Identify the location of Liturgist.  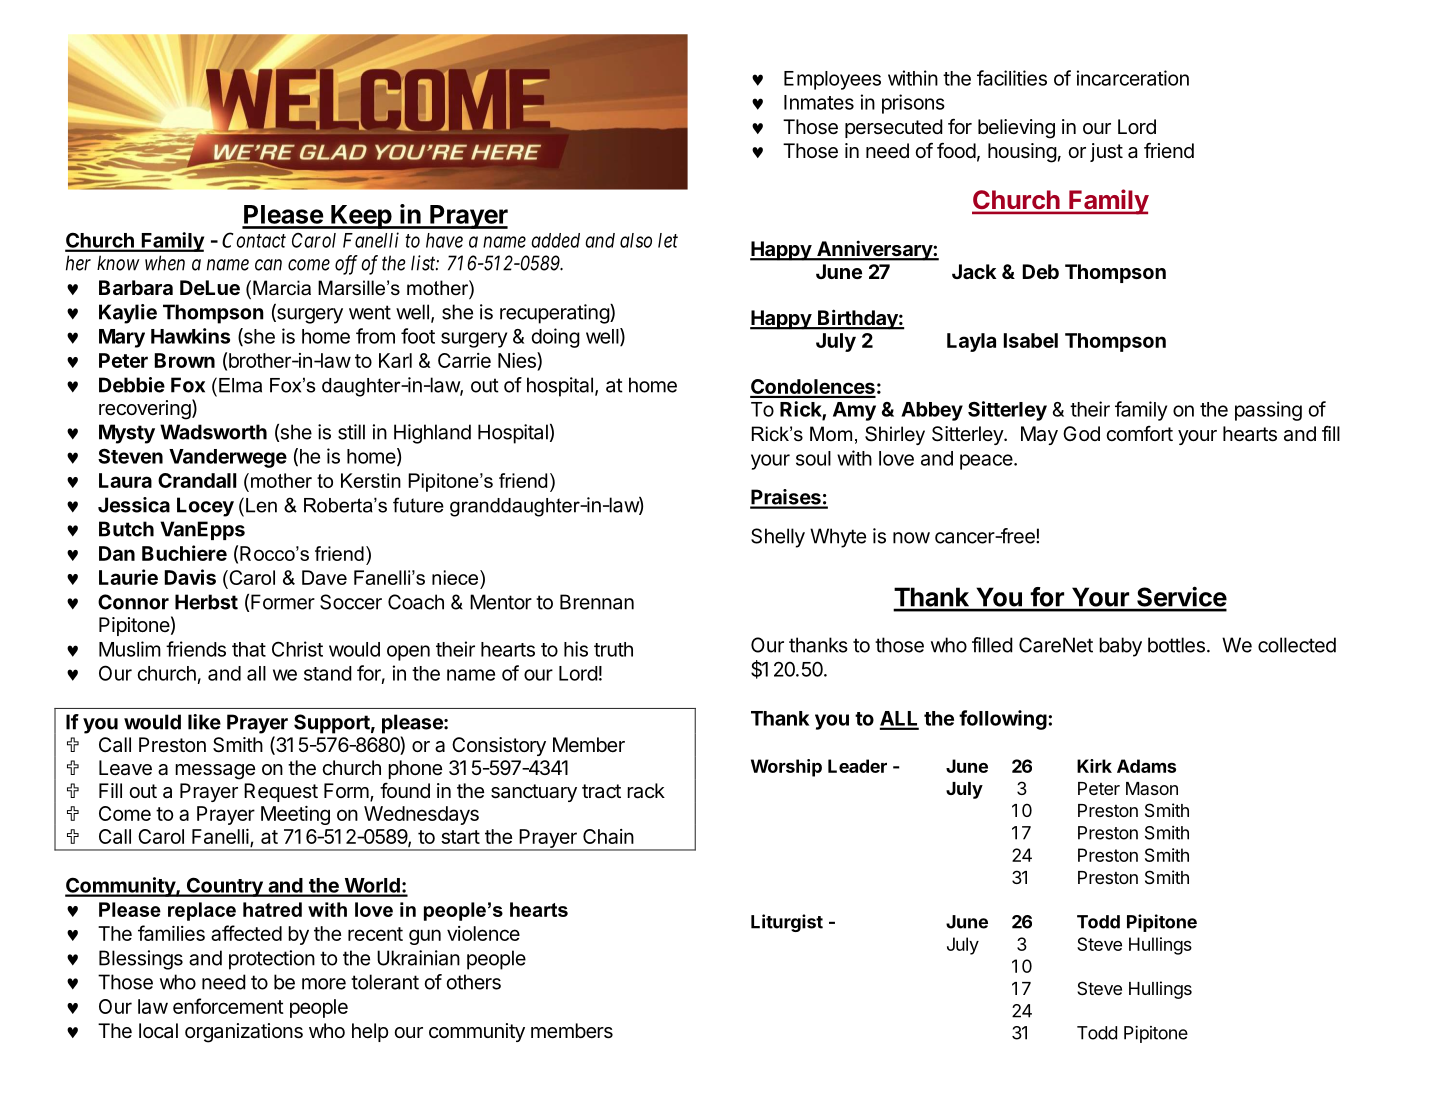
(787, 923).
